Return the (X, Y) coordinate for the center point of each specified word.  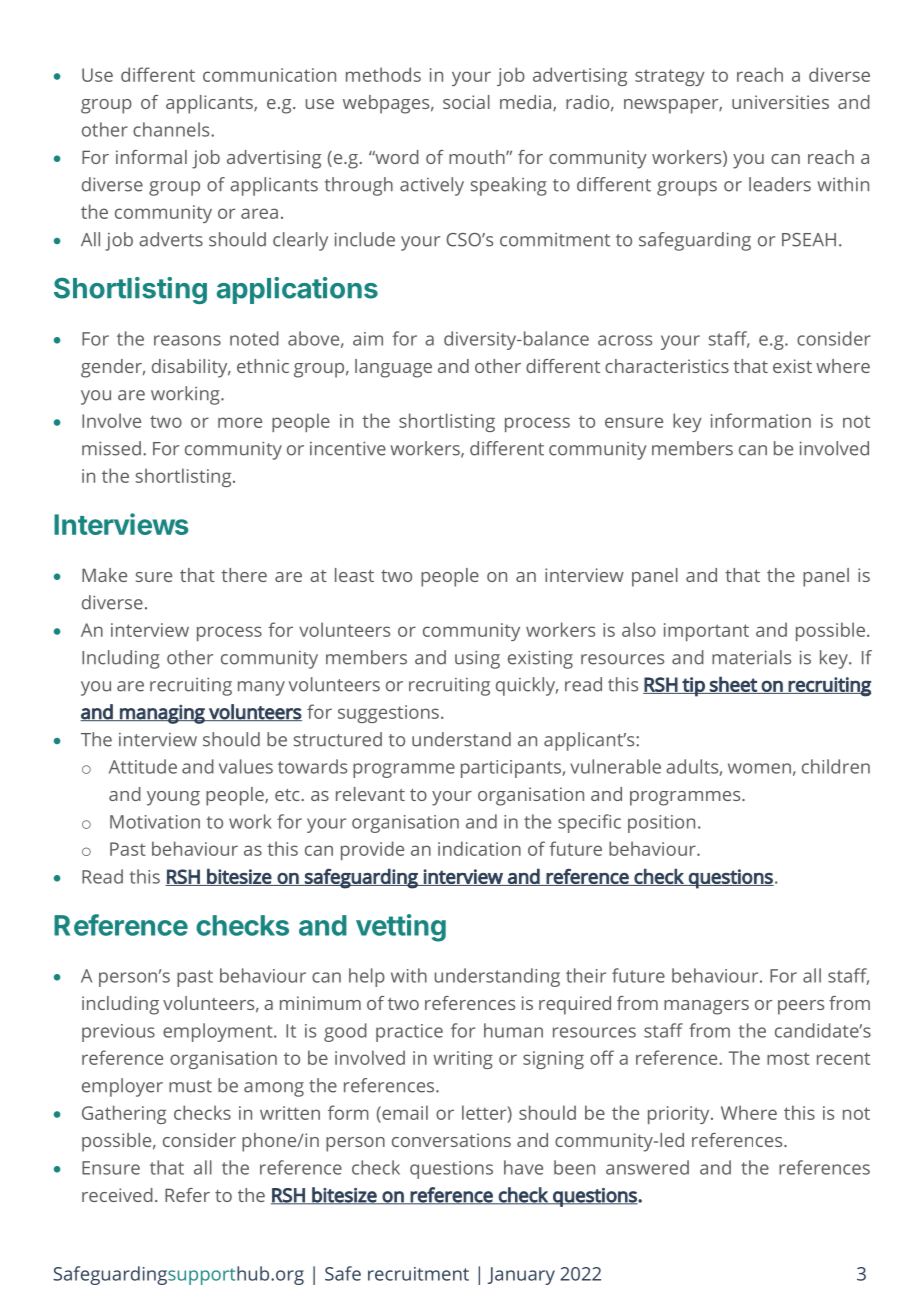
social (466, 102)
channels (172, 129)
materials (751, 657)
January (521, 1276)
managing (162, 714)
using (477, 659)
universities (780, 102)
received (117, 1195)
